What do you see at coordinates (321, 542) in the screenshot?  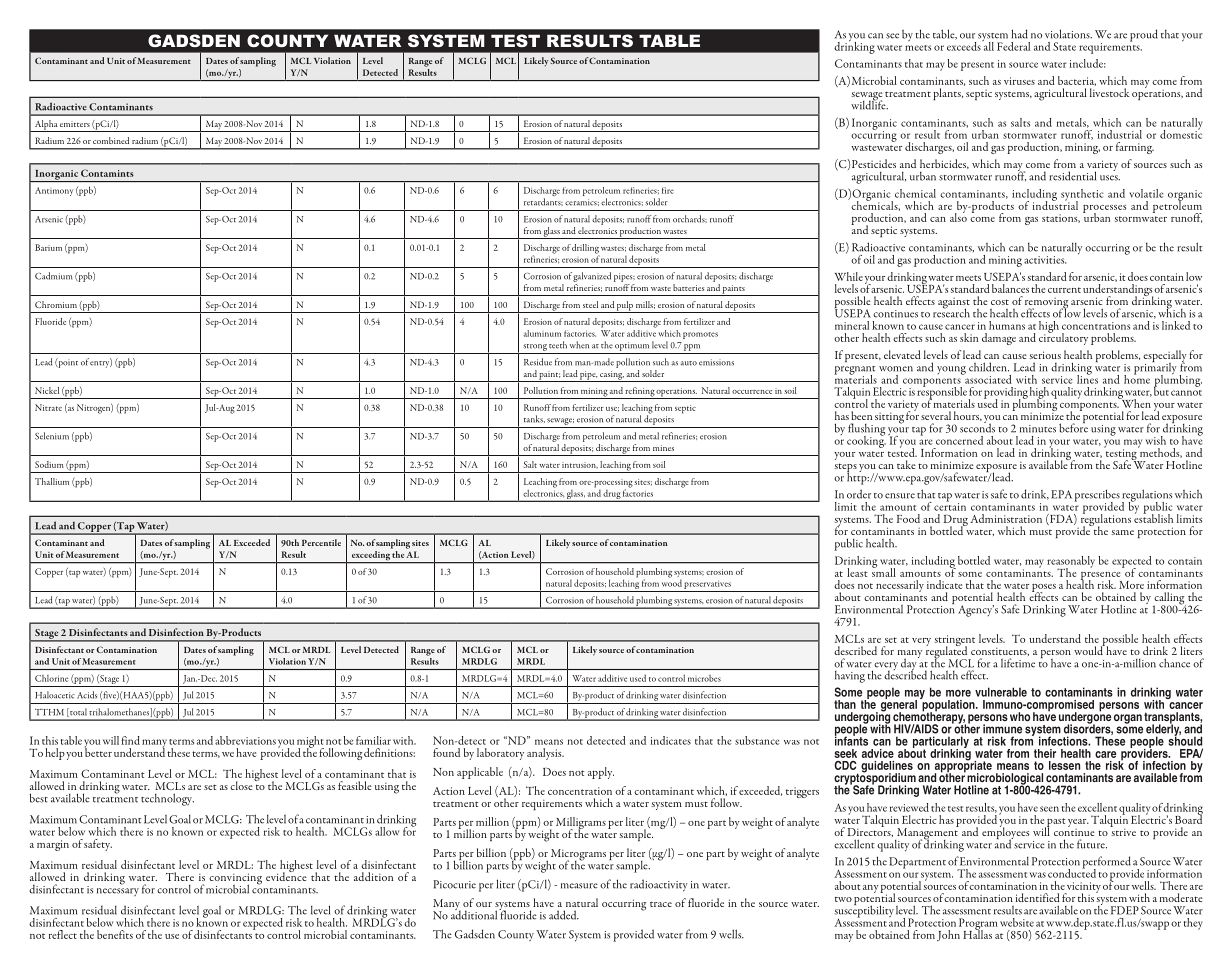 I see `Percentile` at bounding box center [321, 542].
